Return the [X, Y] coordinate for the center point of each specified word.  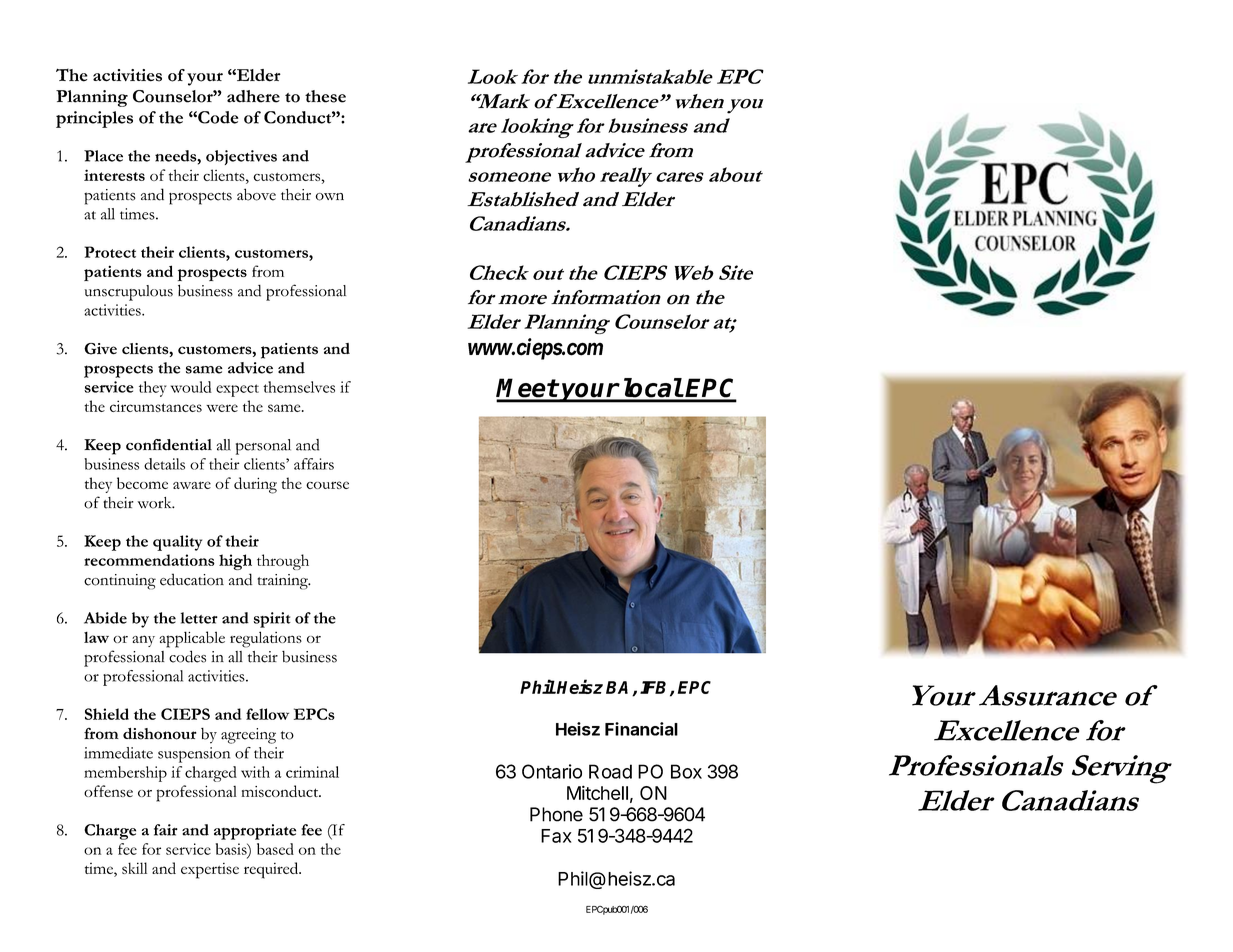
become [142, 483]
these [325, 96]
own [330, 197]
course [327, 485]
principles [94, 119]
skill [134, 868]
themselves [299, 387]
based [275, 849]
